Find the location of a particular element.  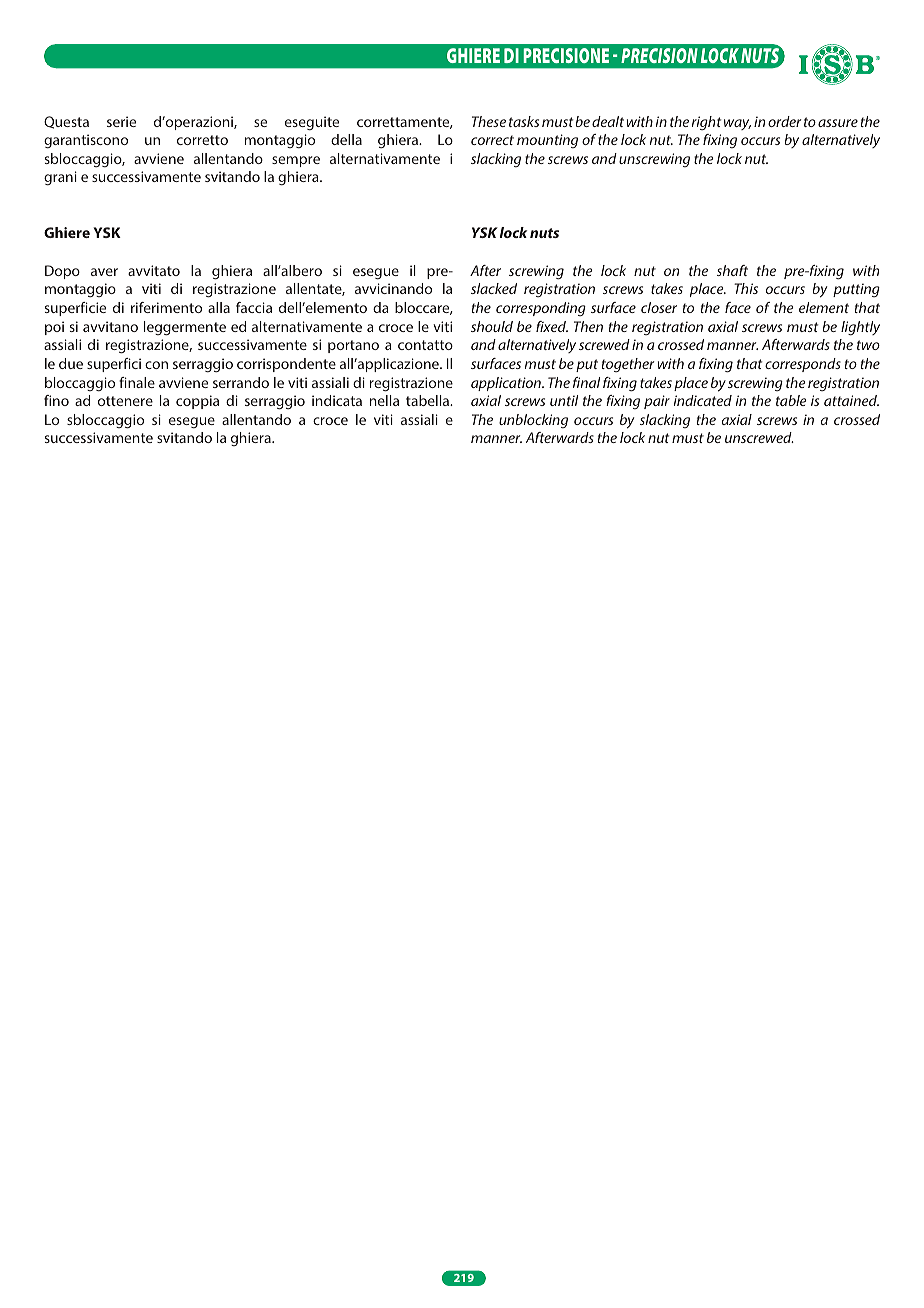

grani is located at coordinates (60, 178).
